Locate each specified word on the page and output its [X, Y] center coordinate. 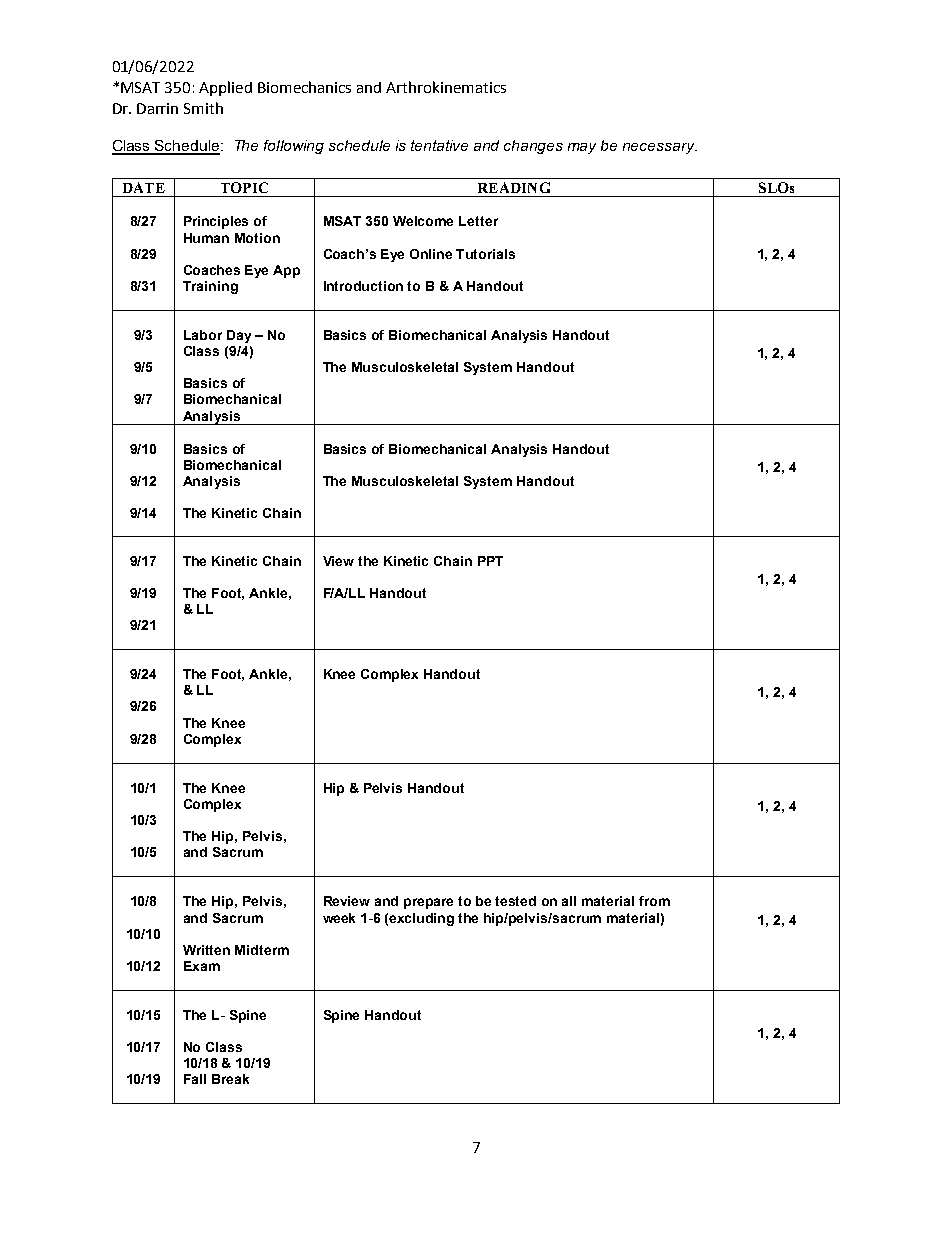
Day [239, 336]
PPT [490, 561]
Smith [203, 108]
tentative [439, 145]
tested [515, 901]
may [582, 148]
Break [230, 1079]
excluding [421, 919]
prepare [428, 903]
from [654, 901]
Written [206, 950]
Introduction [363, 286]
